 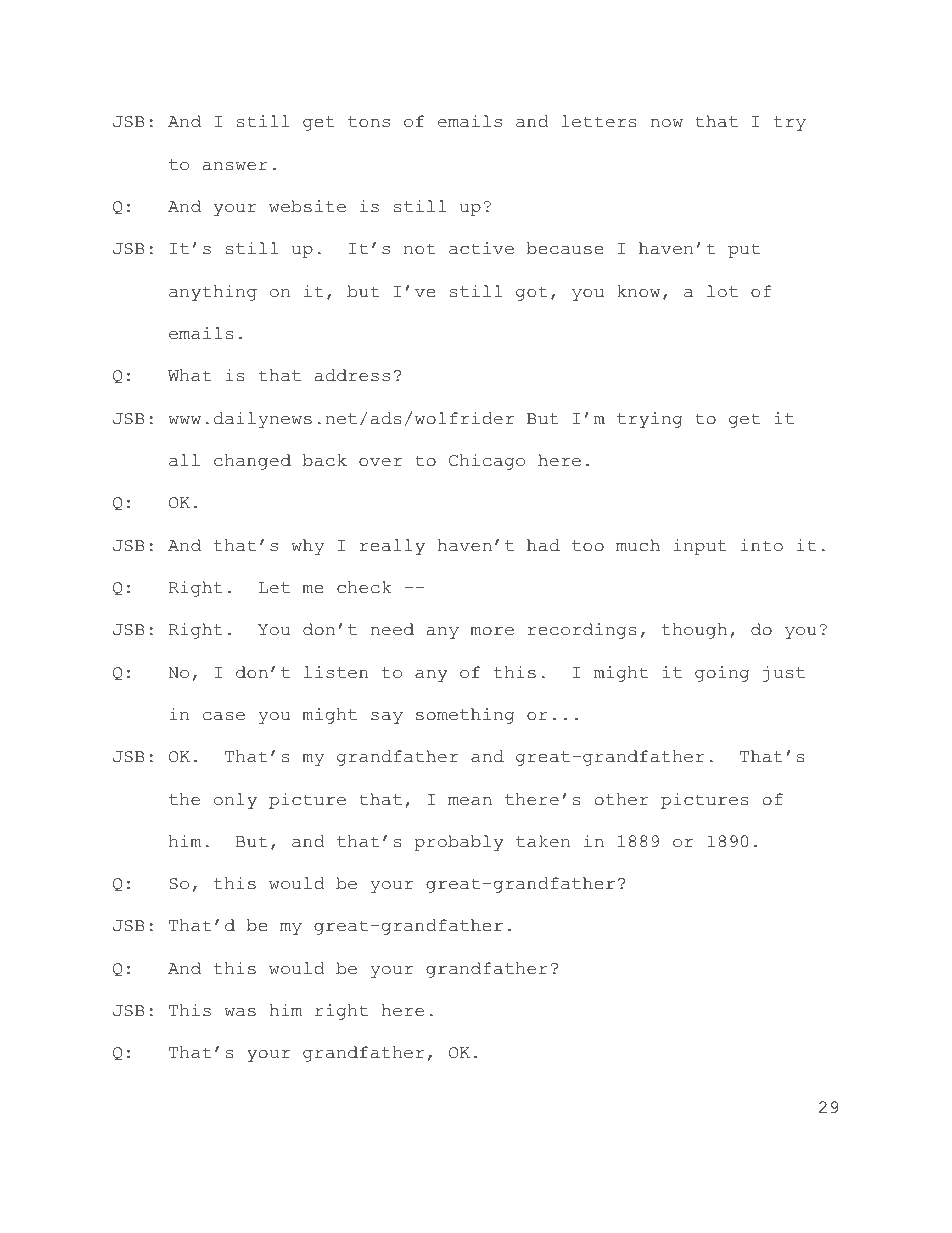 What do you see at coordinates (543, 545) in the document?
I see `had` at bounding box center [543, 545].
